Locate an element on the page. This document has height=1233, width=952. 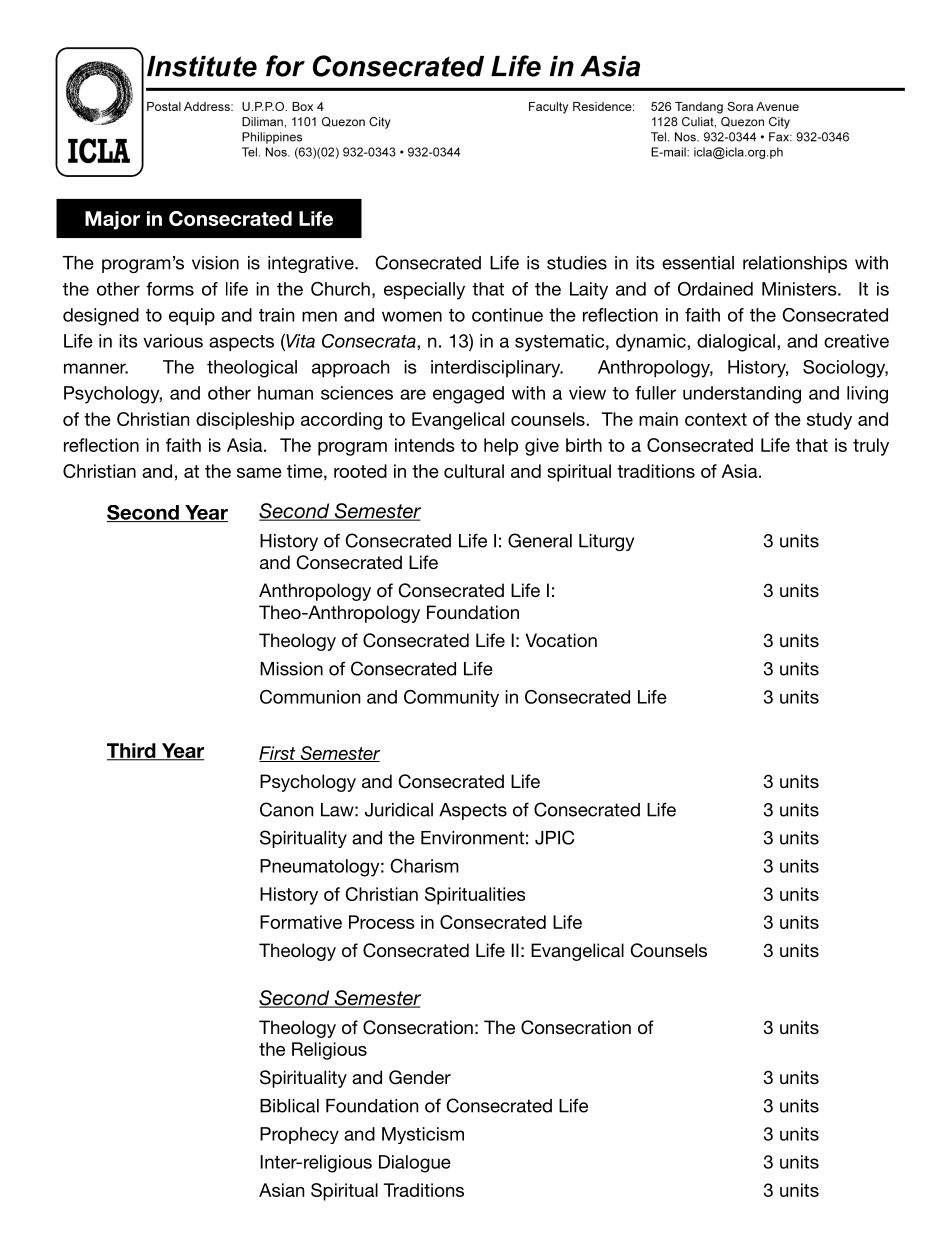
Vocation is located at coordinates (561, 640).
